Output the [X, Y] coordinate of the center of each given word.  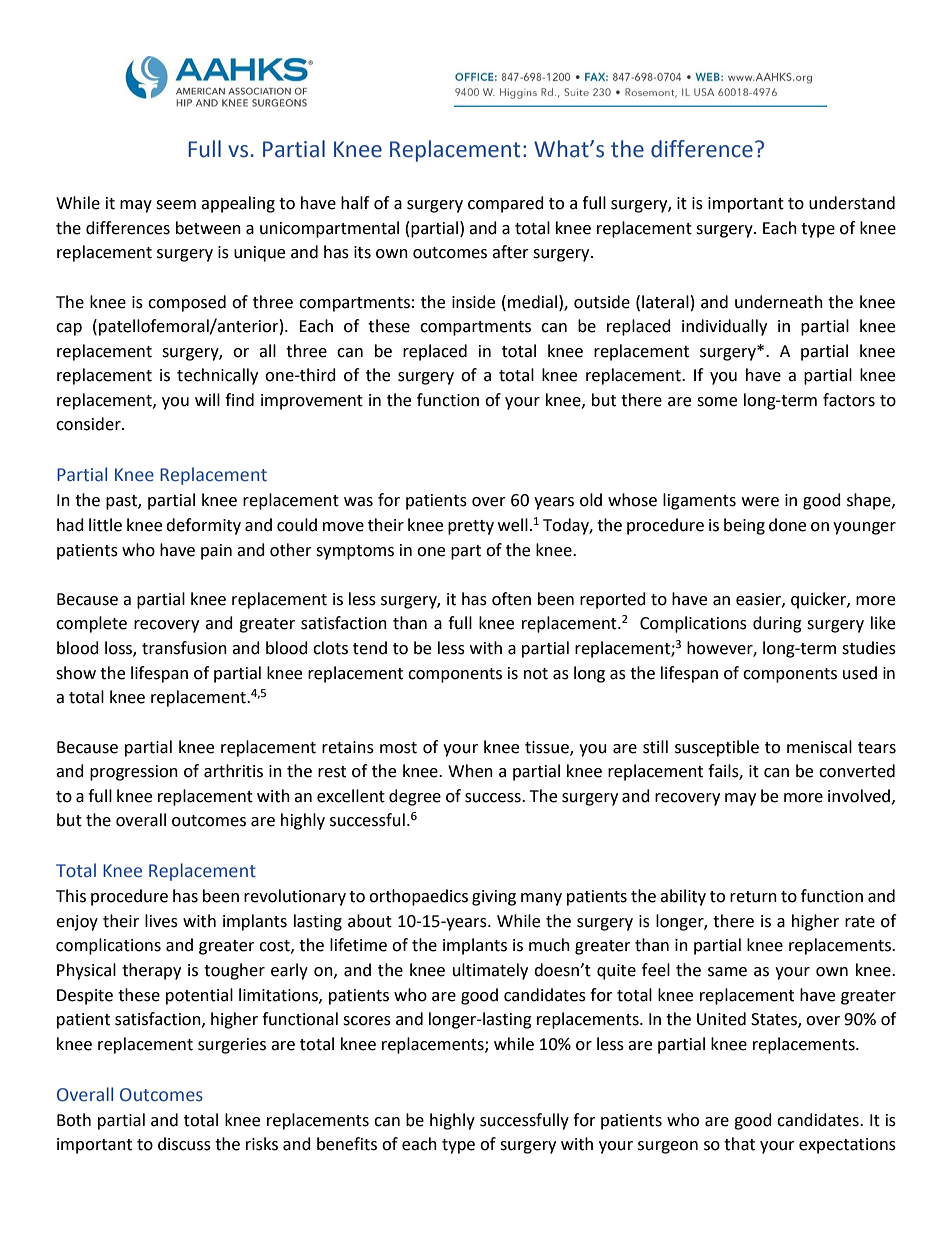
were [760, 502]
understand [852, 203]
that [739, 1144]
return [753, 897]
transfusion [184, 648]
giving [494, 898]
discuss [184, 1144]
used [860, 673]
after [510, 252]
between [208, 228]
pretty [471, 527]
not [536, 674]
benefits [347, 1144]
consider [89, 424]
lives [161, 921]
